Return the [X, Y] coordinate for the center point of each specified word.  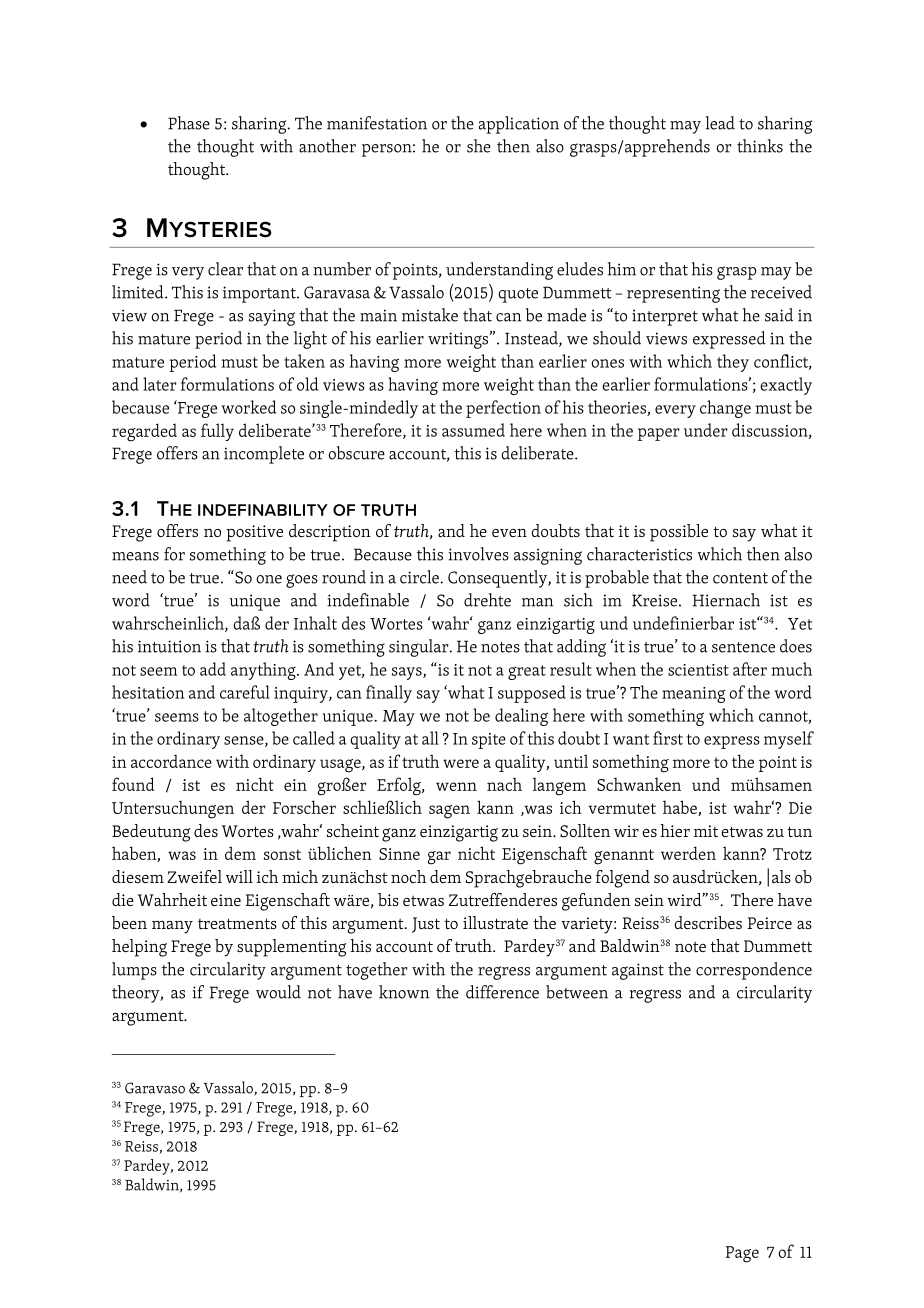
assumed [473, 430]
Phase [189, 123]
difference [502, 992]
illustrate [495, 922]
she [479, 146]
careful [245, 692]
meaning [694, 695]
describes [708, 922]
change [725, 409]
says [408, 673]
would [278, 992]
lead [720, 123]
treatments [237, 923]
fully [217, 432]
